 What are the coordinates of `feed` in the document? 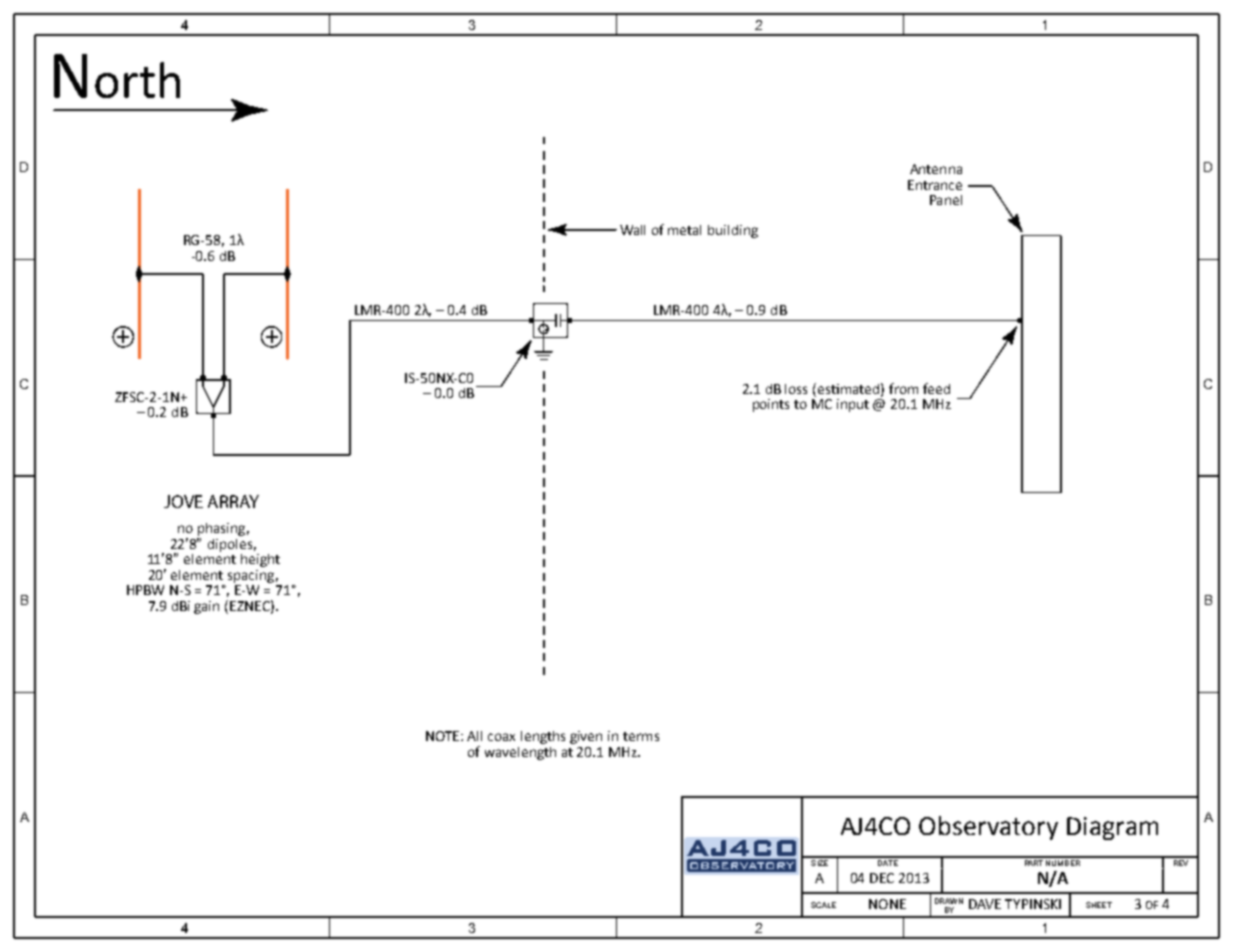 It's located at (936, 388).
